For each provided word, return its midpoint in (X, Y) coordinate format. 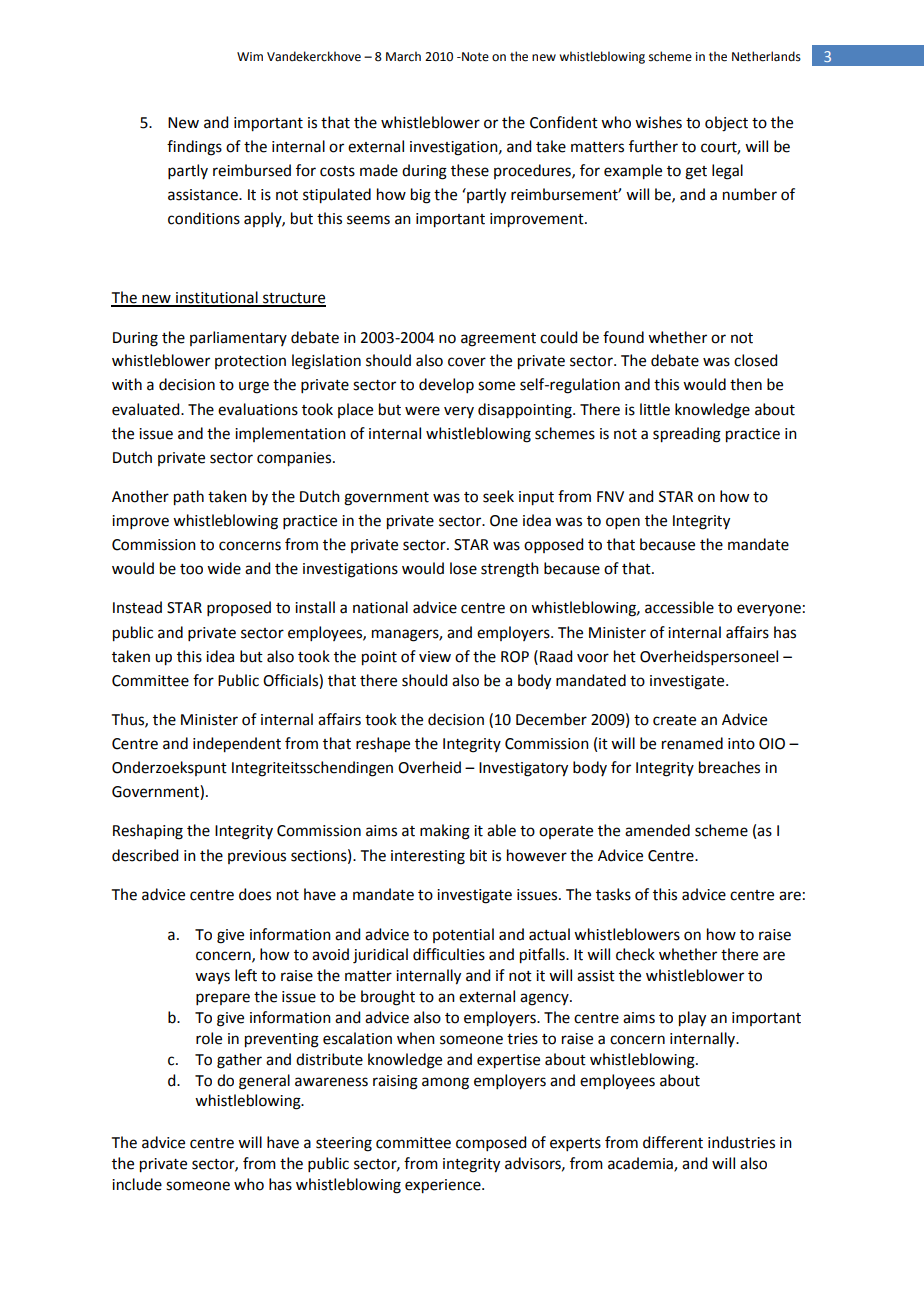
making (445, 832)
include (137, 1184)
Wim (250, 56)
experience (444, 1186)
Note (474, 57)
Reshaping (148, 832)
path (189, 498)
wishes (658, 122)
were (422, 411)
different (673, 1142)
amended (657, 830)
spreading (687, 435)
